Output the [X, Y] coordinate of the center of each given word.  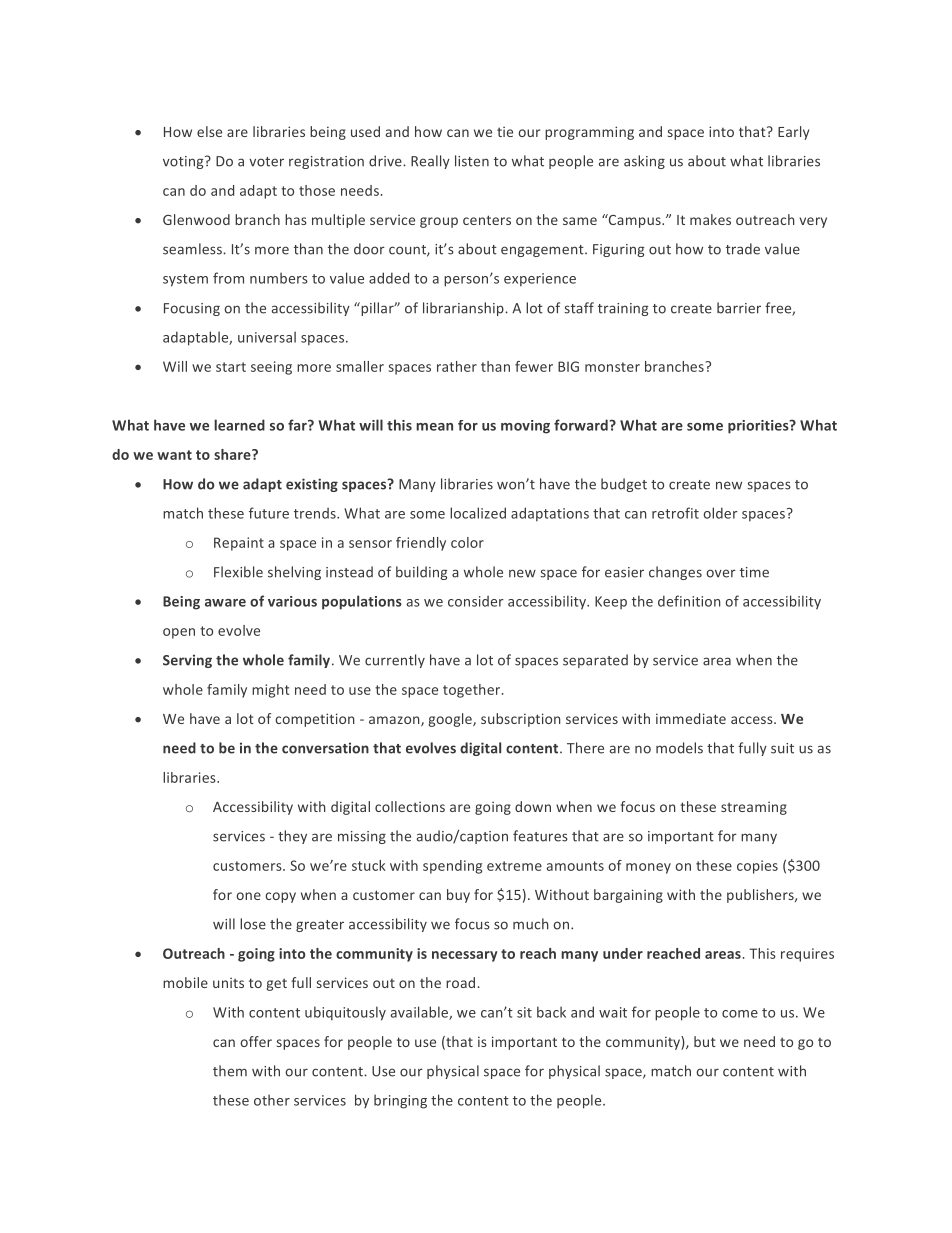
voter [266, 162]
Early [793, 133]
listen [472, 161]
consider [476, 601]
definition [689, 601]
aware [225, 603]
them [230, 1071]
